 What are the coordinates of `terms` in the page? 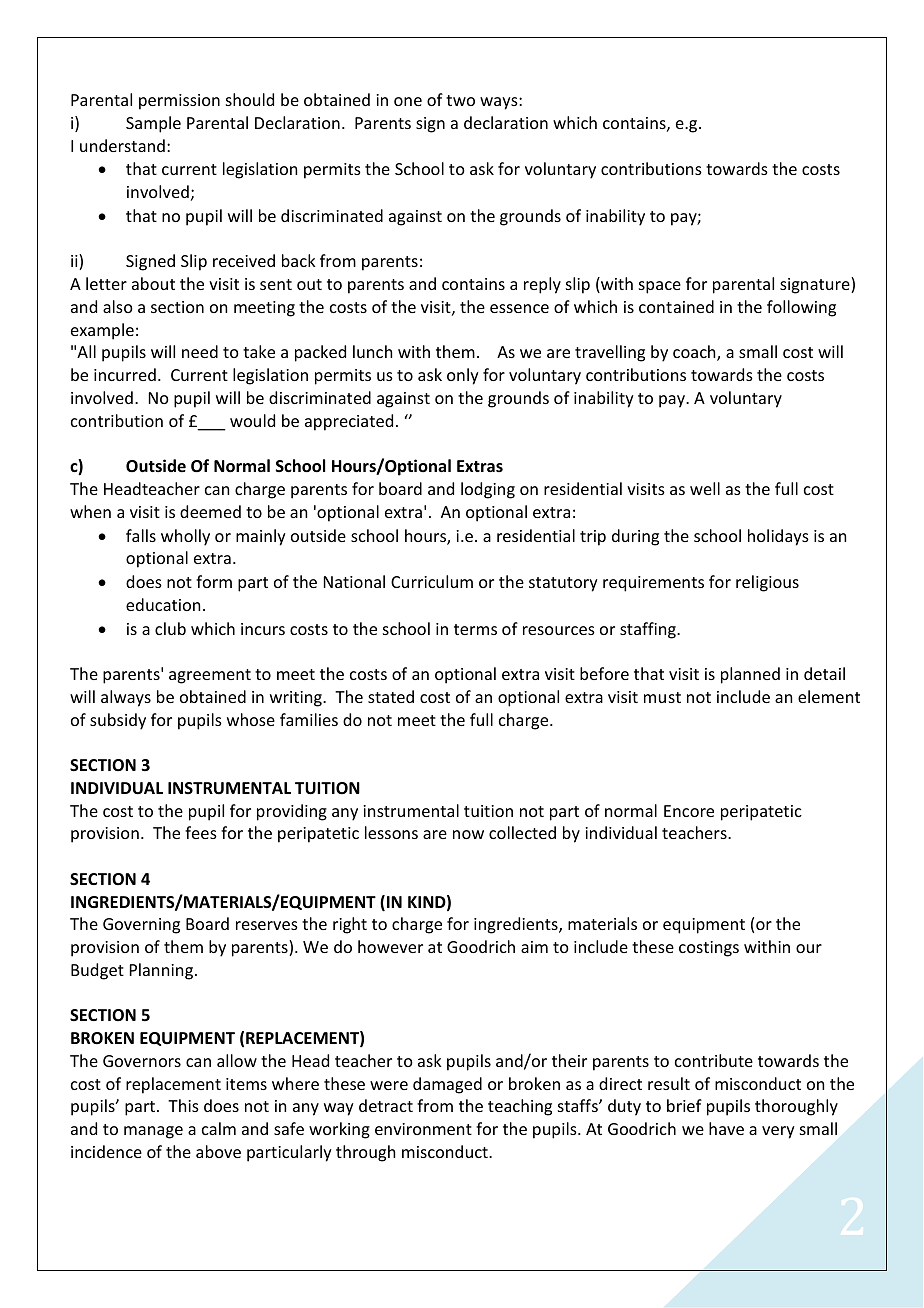 It's located at (475, 629).
